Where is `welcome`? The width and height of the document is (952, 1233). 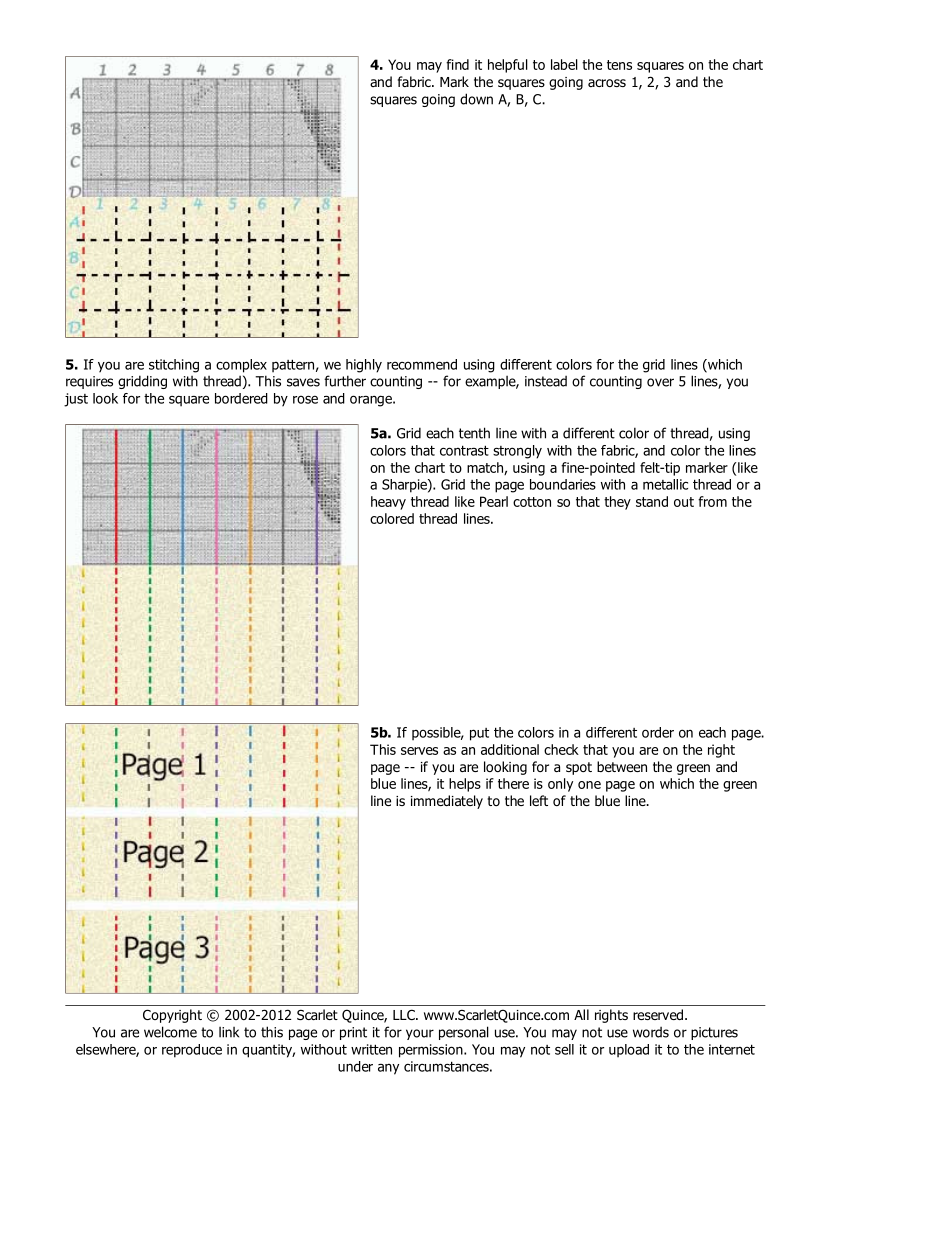 welcome is located at coordinates (170, 1032).
